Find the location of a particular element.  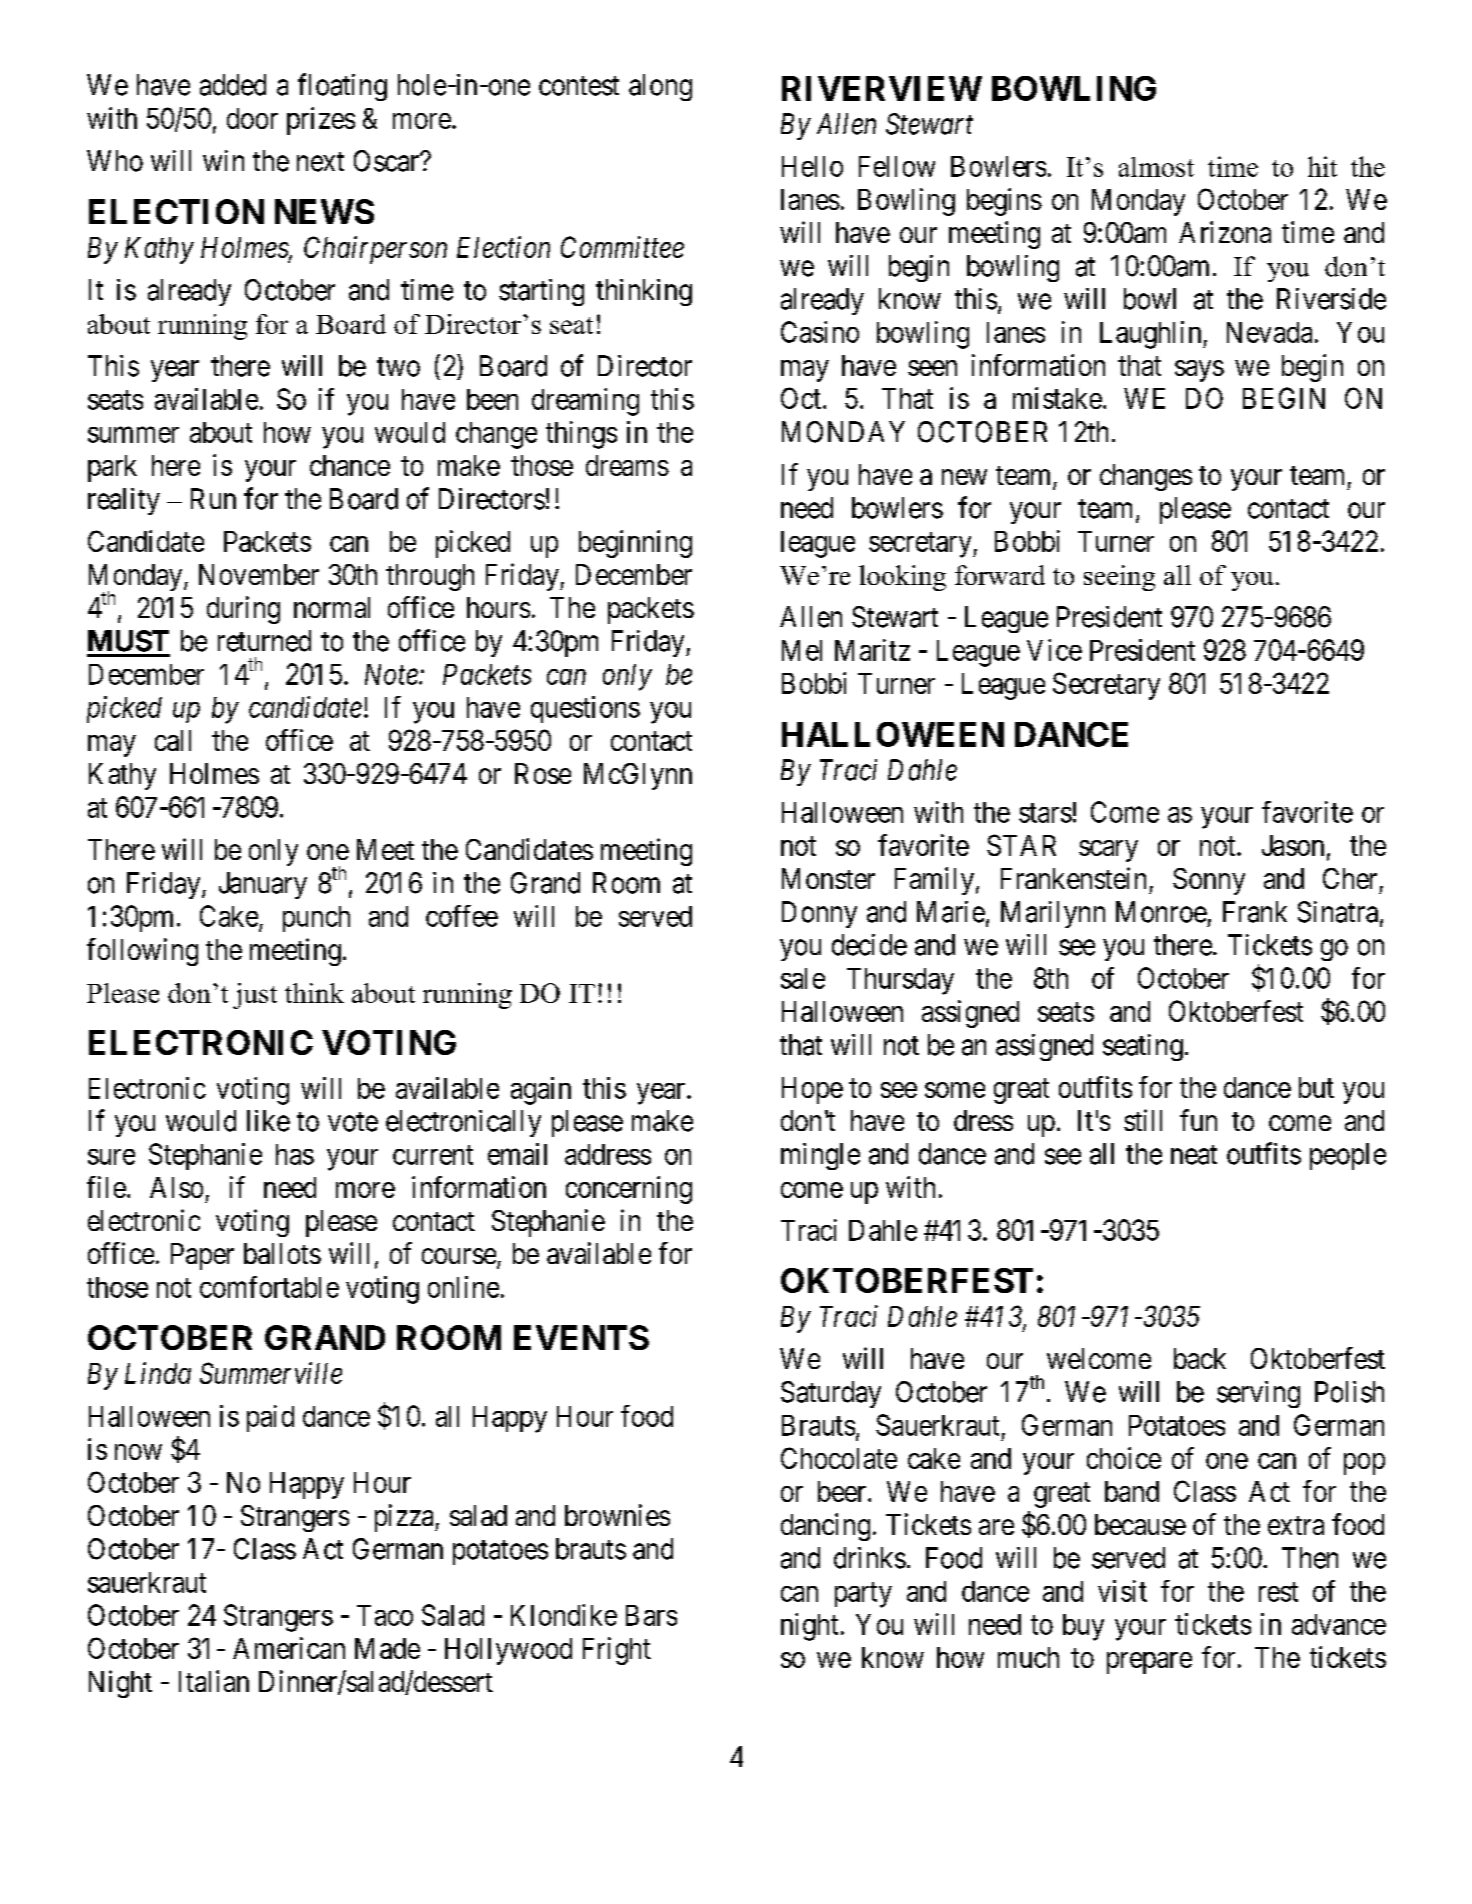

Monster is located at coordinates (828, 878).
